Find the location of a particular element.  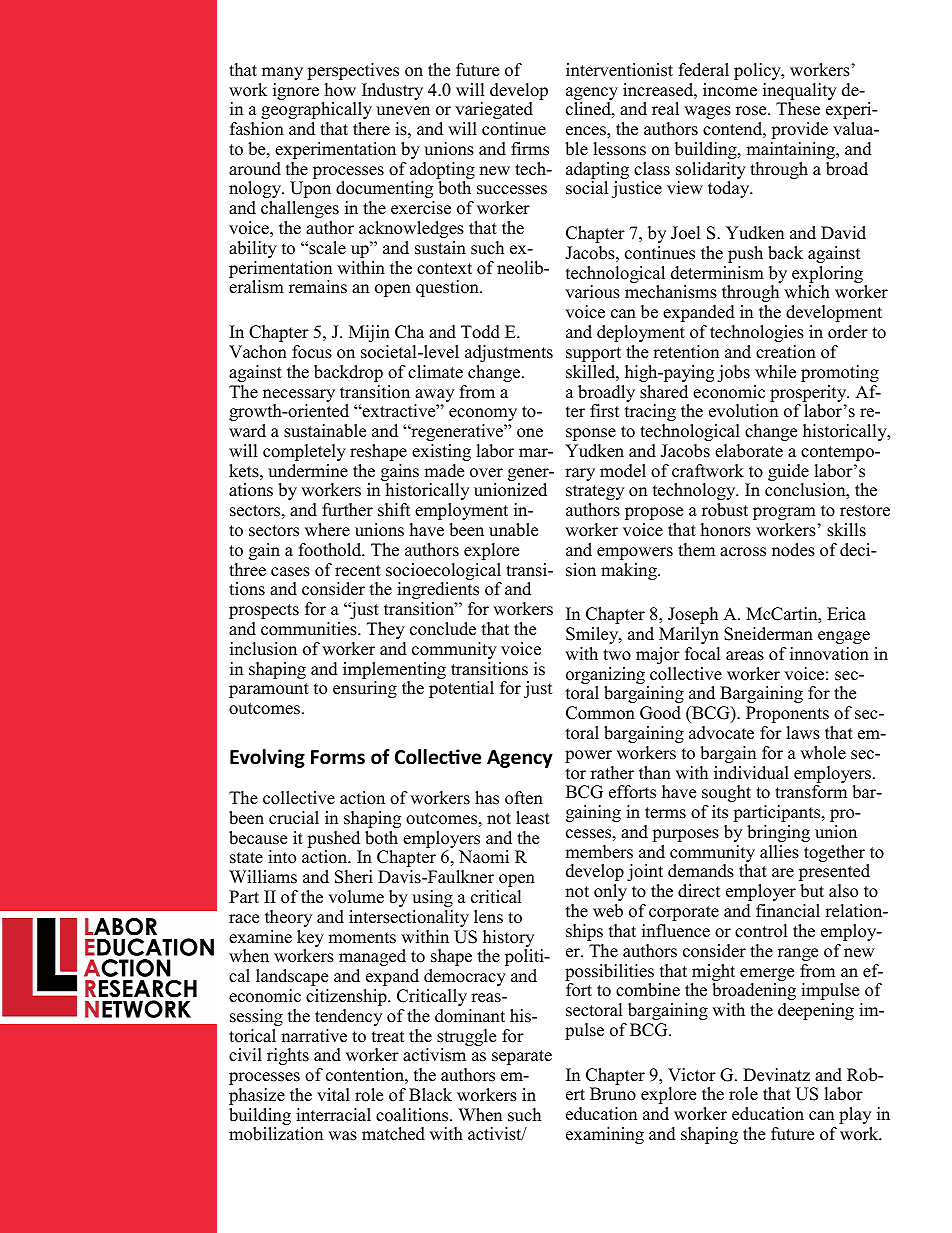

firms is located at coordinates (530, 149).
